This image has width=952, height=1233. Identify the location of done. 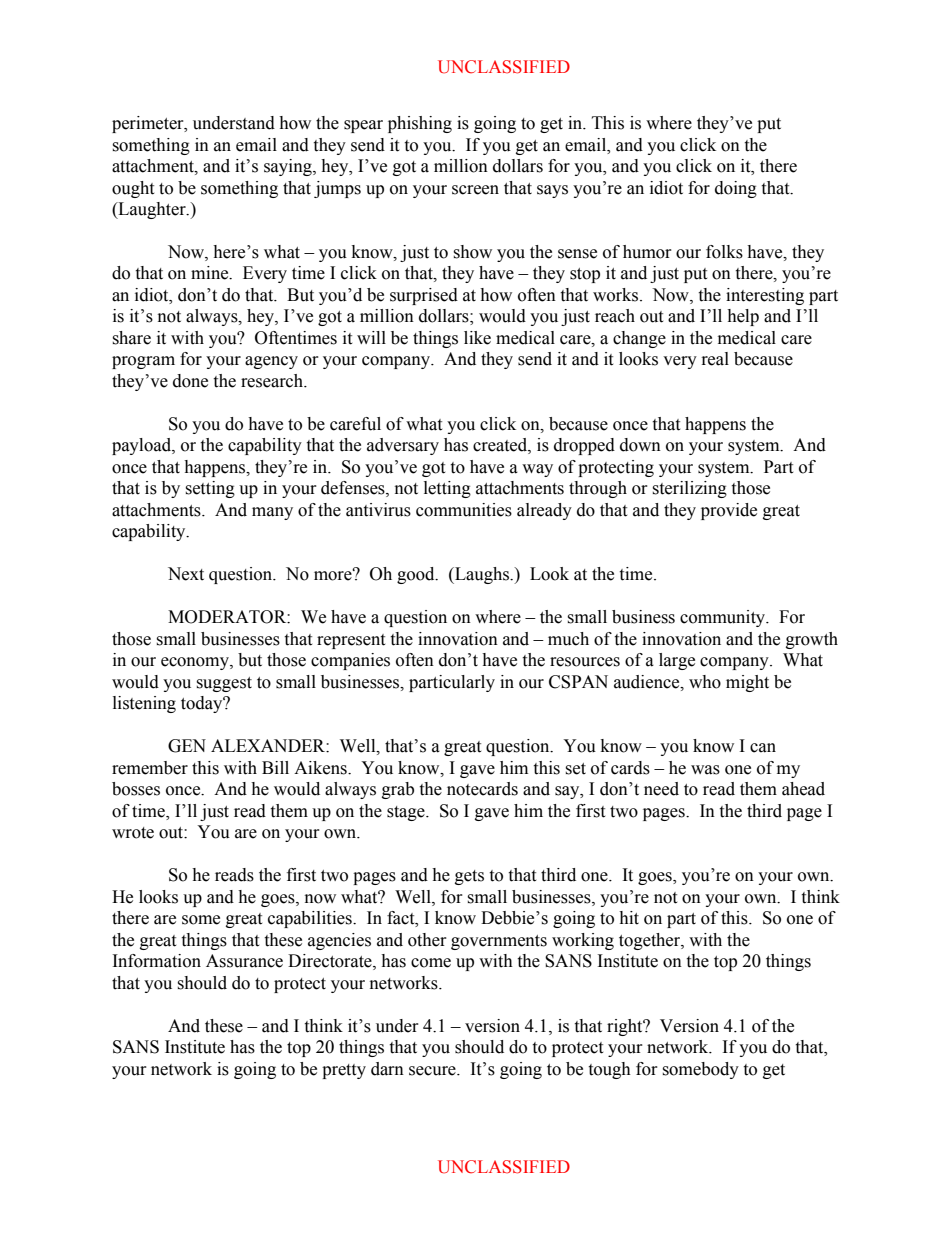
(190, 381).
